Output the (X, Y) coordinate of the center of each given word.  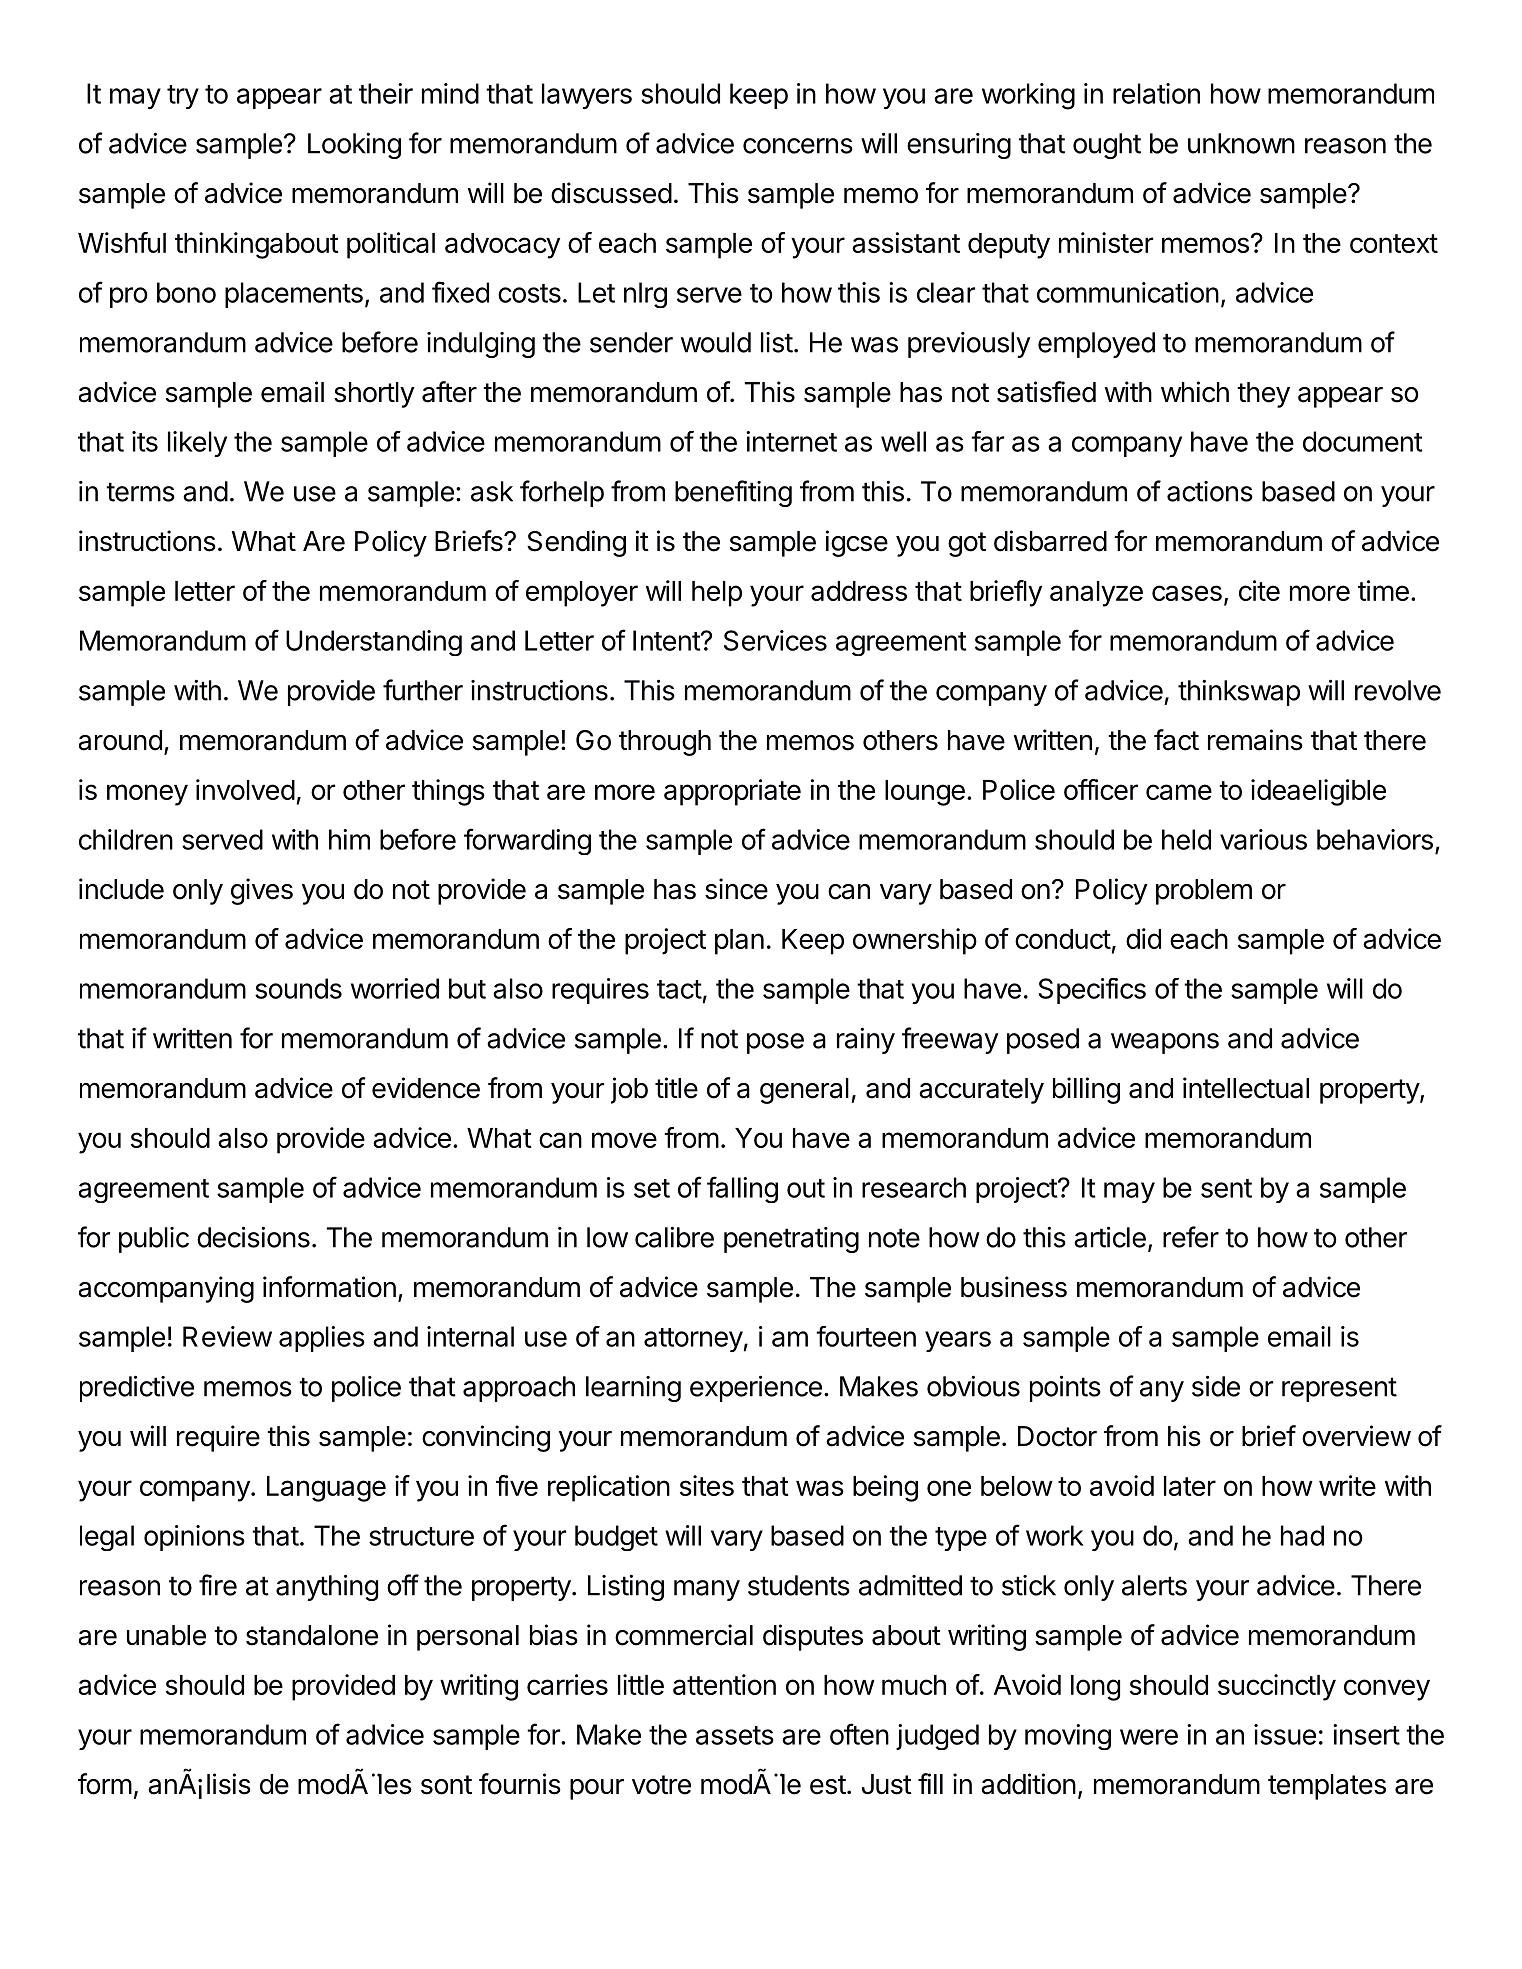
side (1216, 1386)
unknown (1241, 143)
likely (197, 444)
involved (245, 789)
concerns (798, 146)
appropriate (732, 792)
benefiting (733, 493)
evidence (426, 1088)
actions (1210, 491)
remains (1255, 740)
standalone (312, 1635)
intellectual (1246, 1088)
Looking (354, 146)
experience (756, 1389)
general (804, 1091)
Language (326, 1489)
